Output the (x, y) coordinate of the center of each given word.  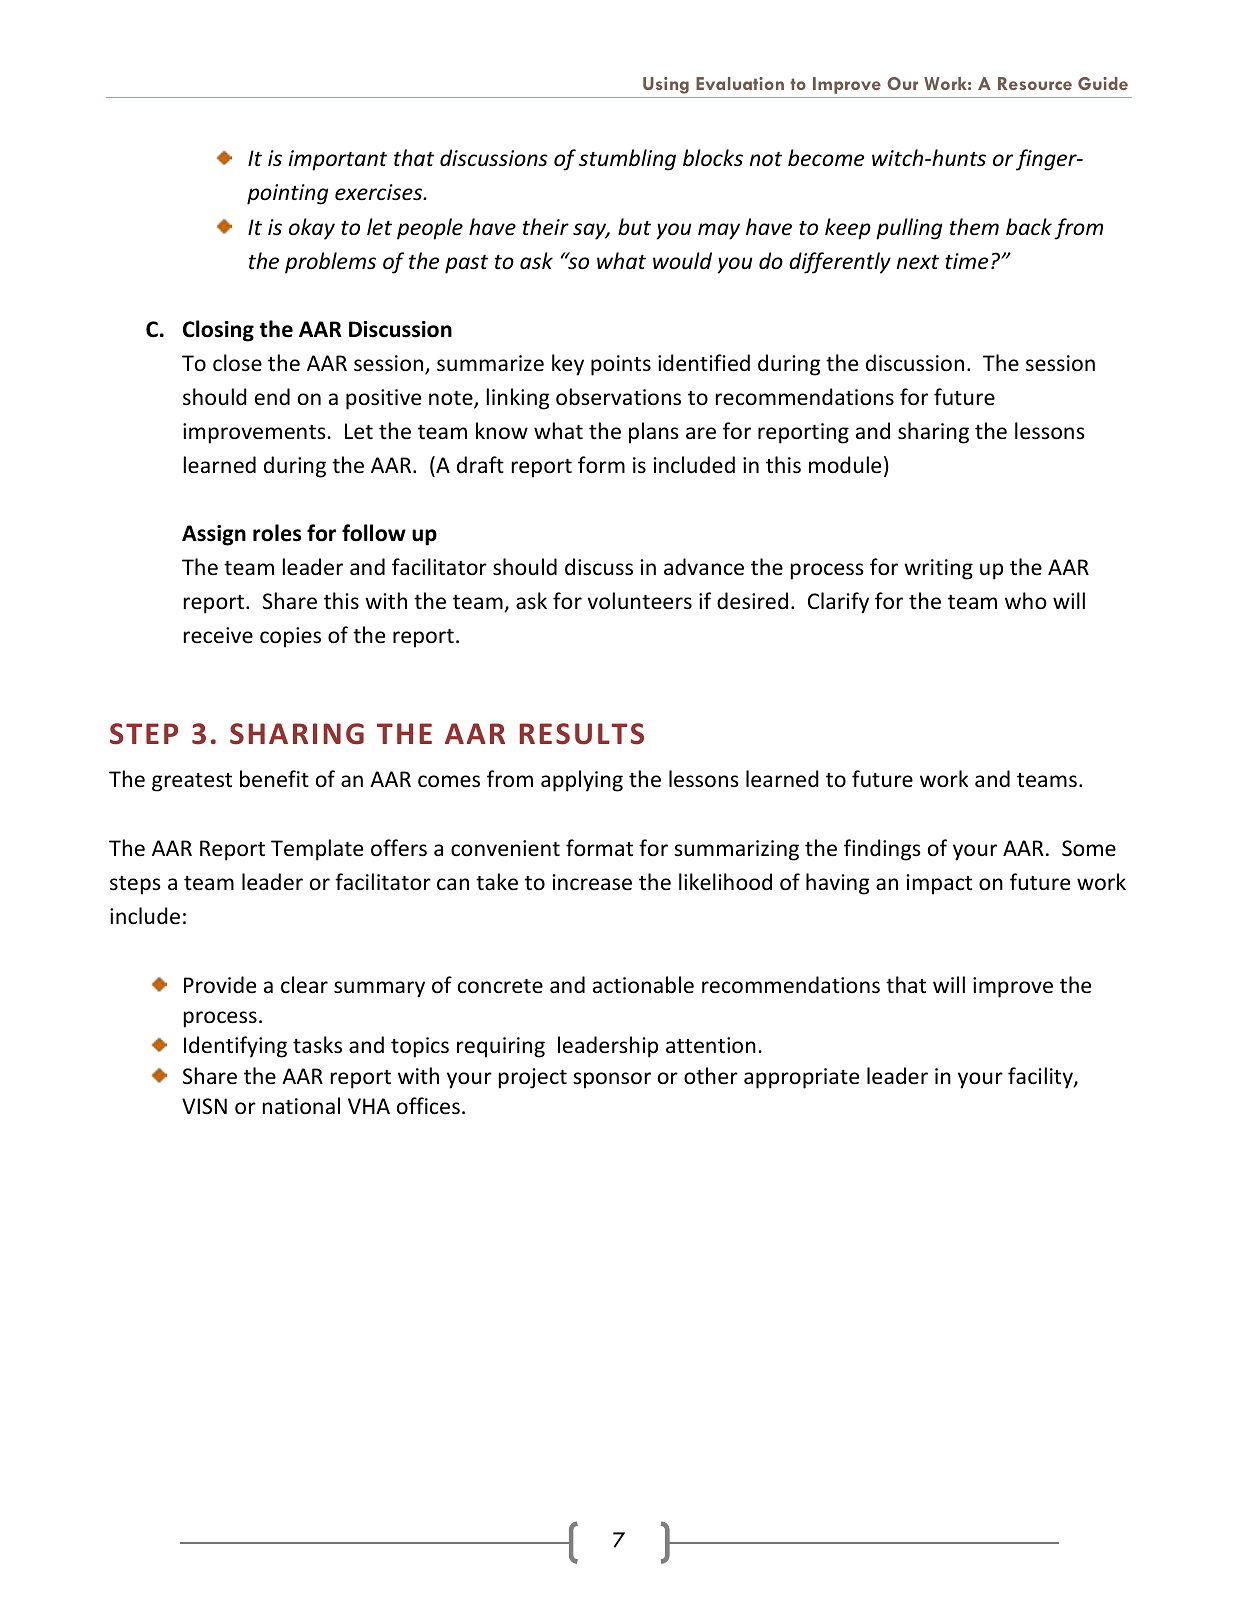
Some (1089, 848)
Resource (1035, 83)
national (301, 1106)
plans (654, 433)
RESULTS (582, 734)
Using (666, 85)
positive (383, 399)
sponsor (612, 1080)
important (338, 160)
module (845, 465)
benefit (274, 779)
